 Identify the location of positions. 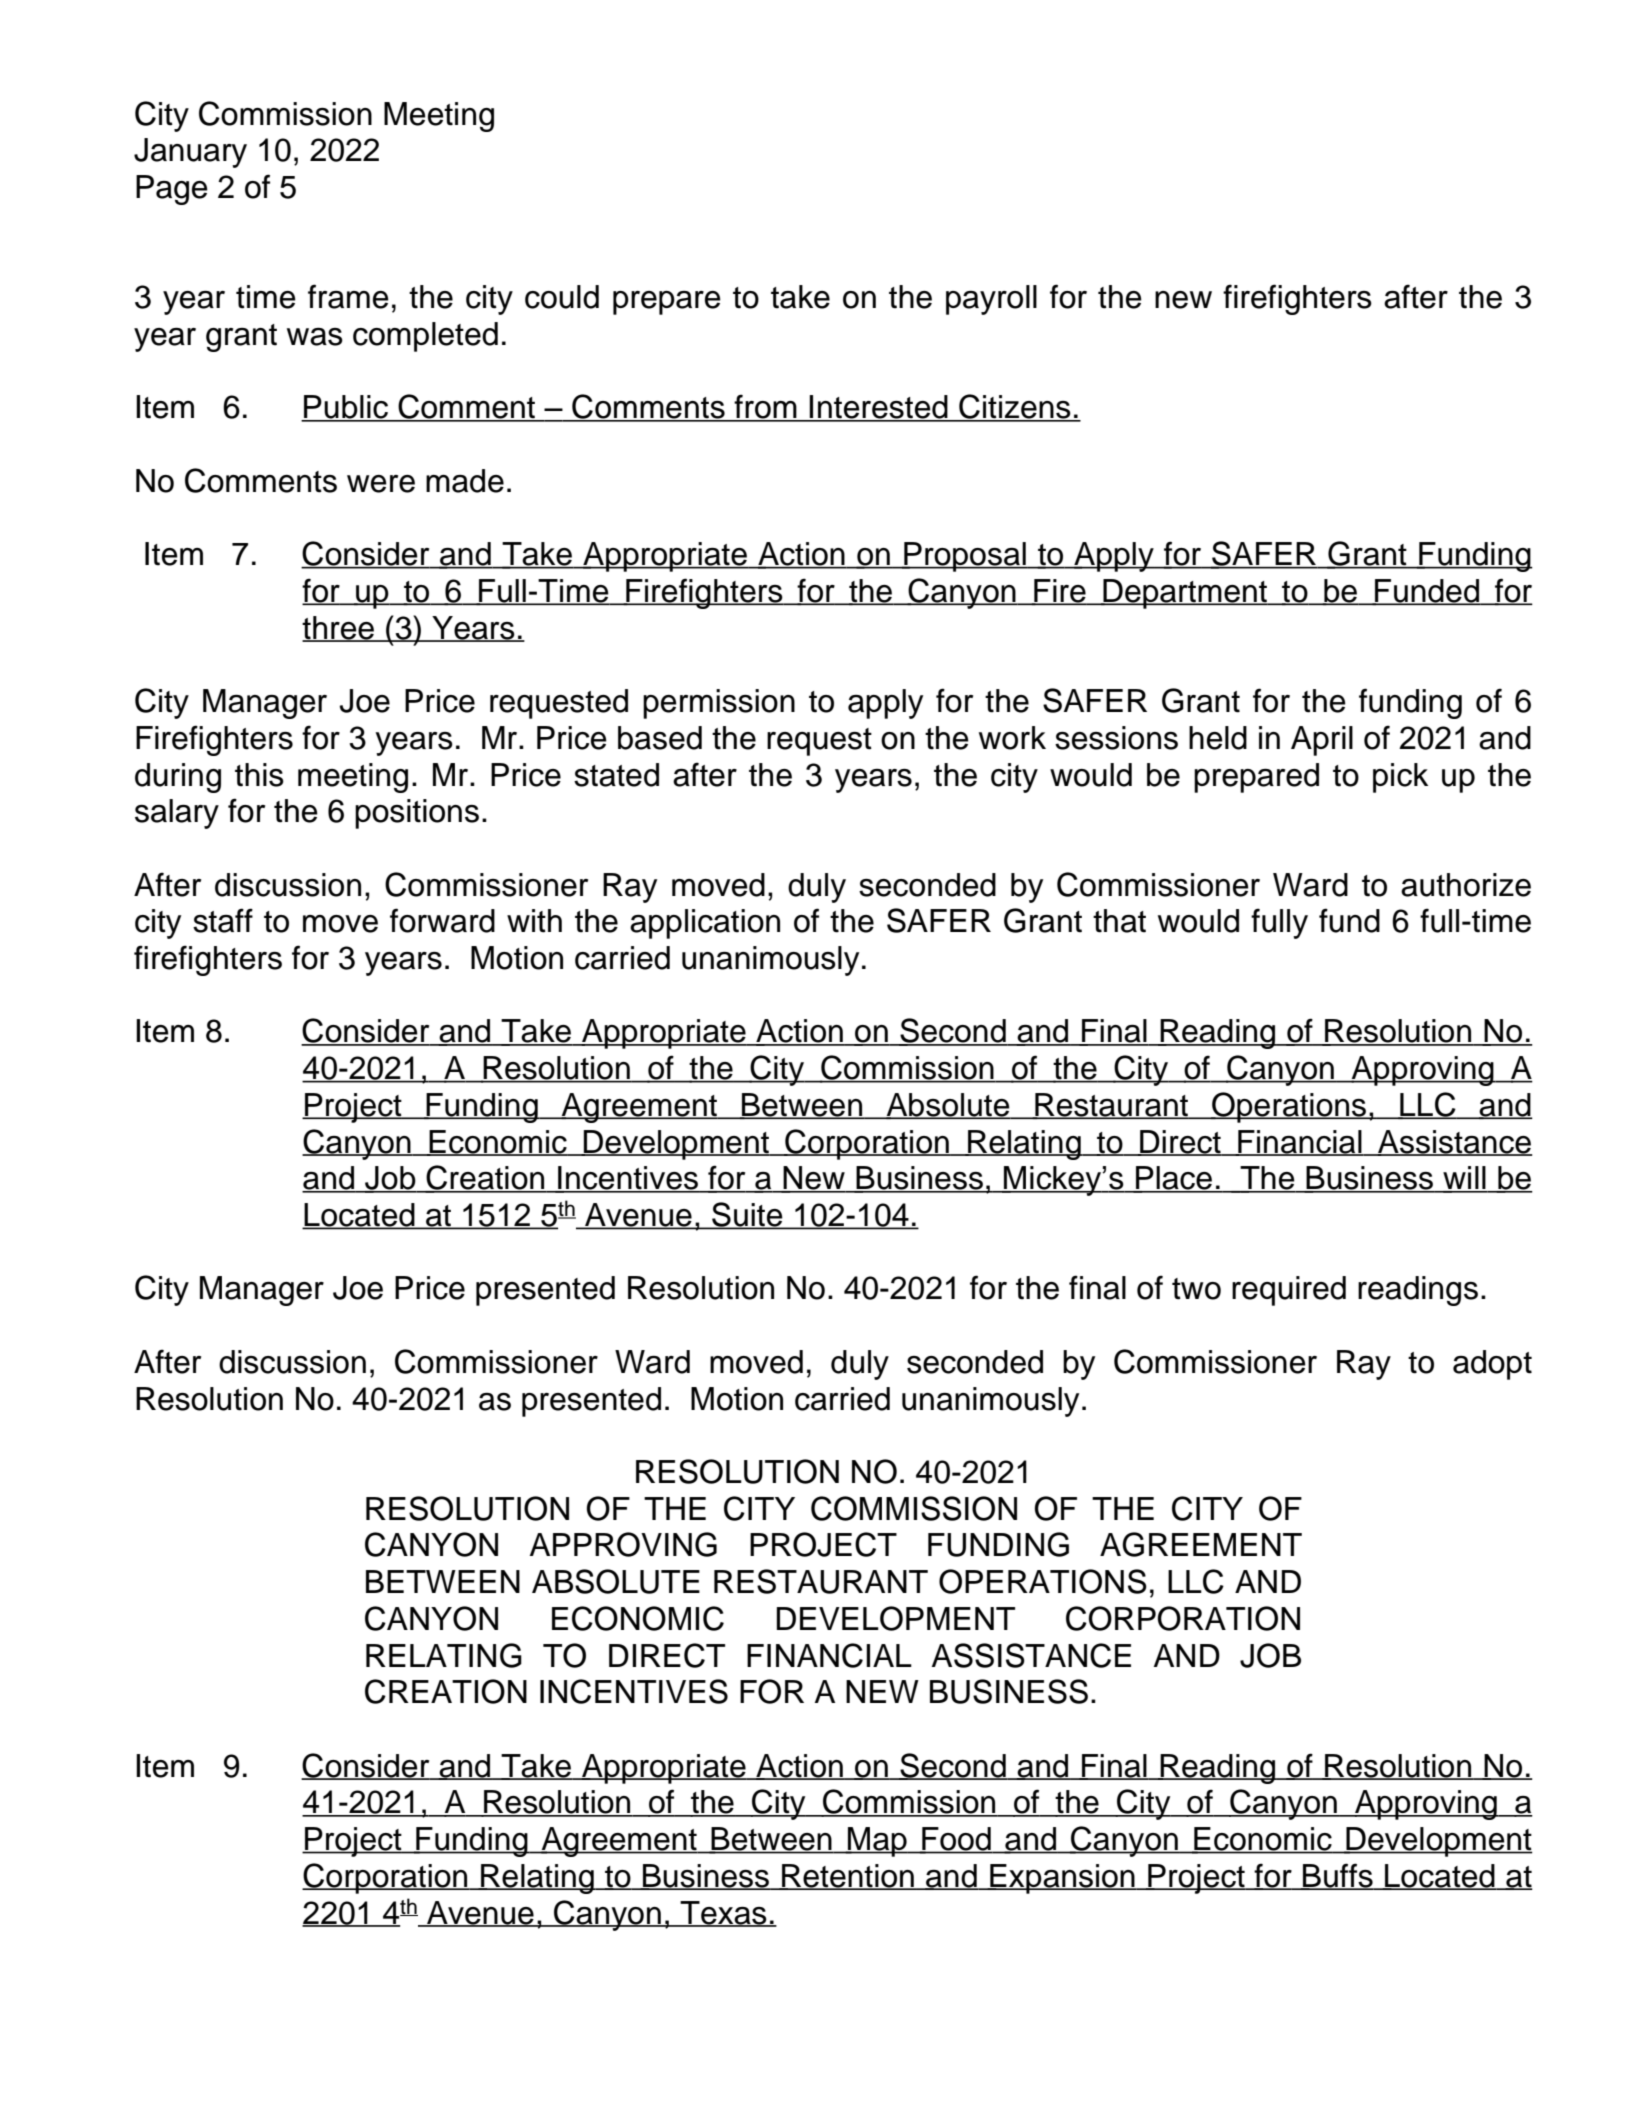
(417, 814).
